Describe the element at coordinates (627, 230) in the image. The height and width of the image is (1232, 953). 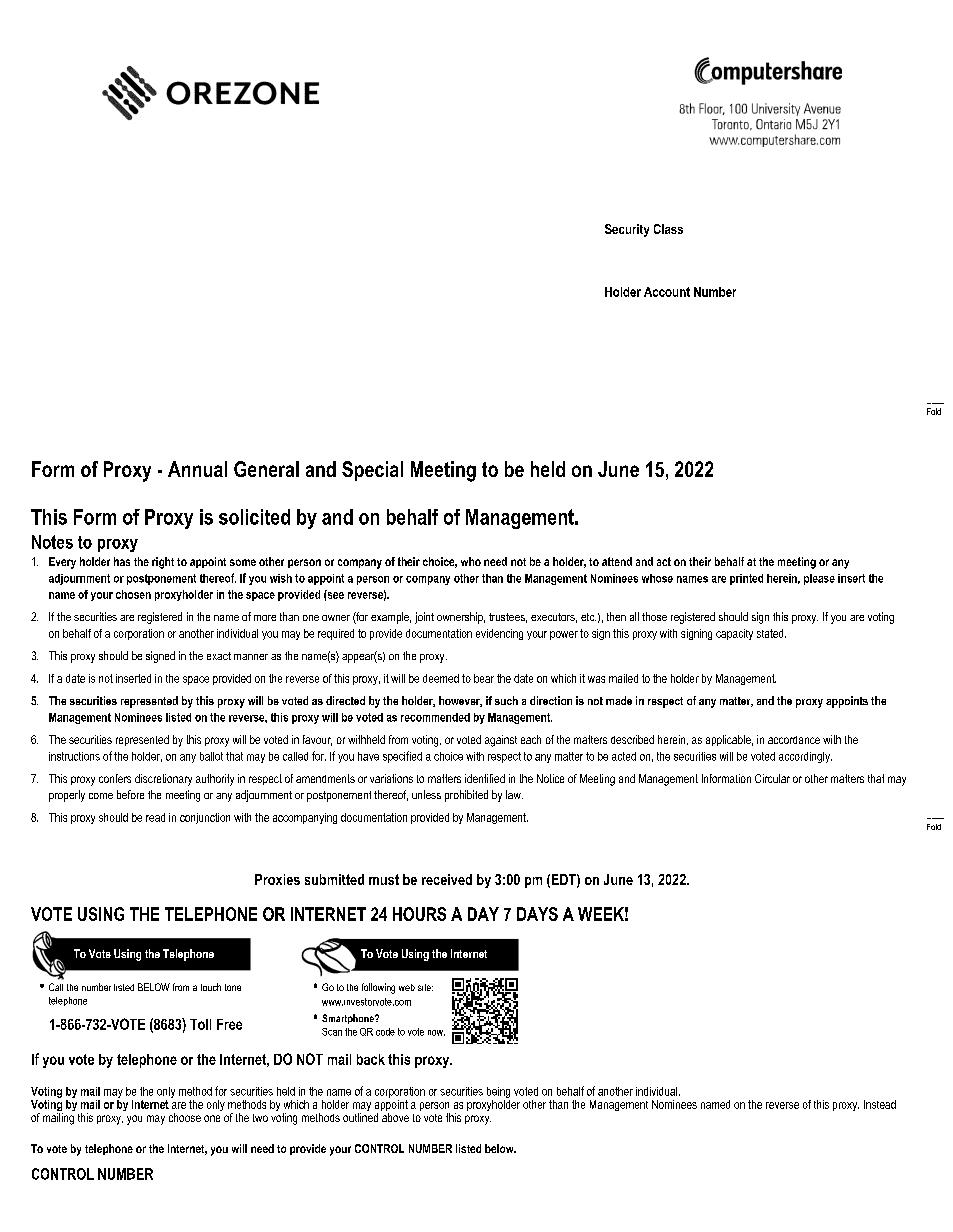
I see `Security` at that location.
